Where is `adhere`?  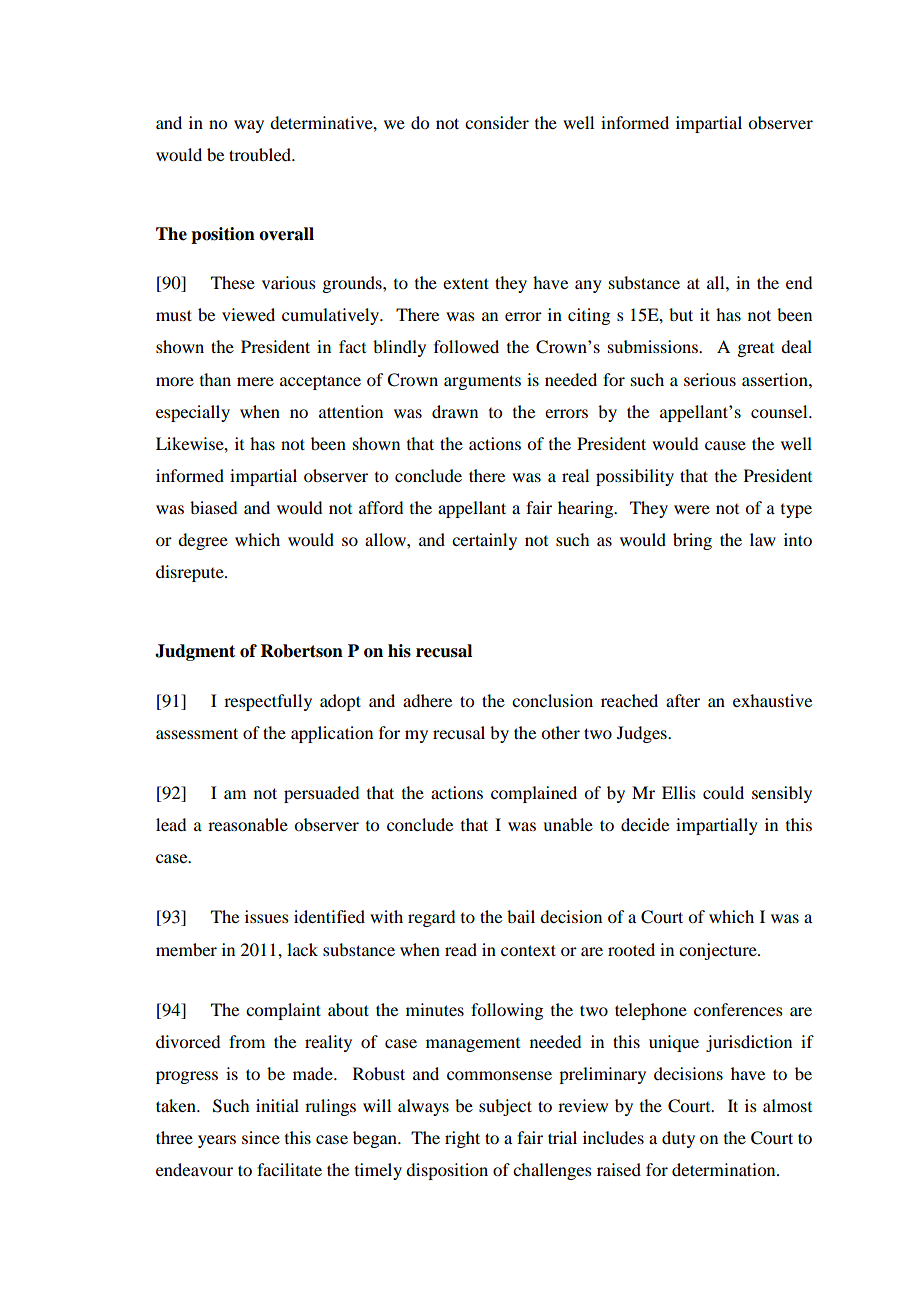
adhere is located at coordinates (427, 700).
